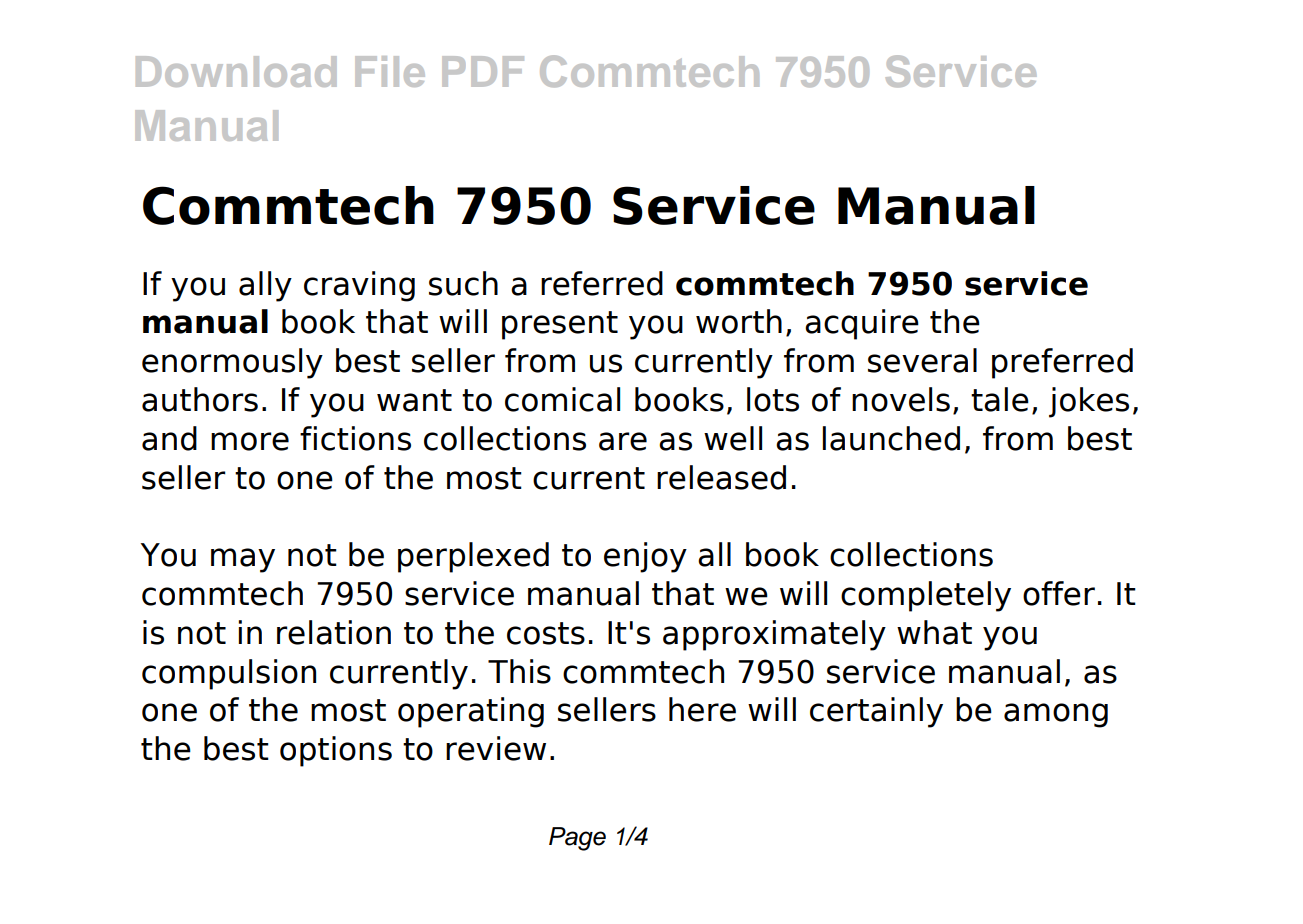 This screenshot has height=924, width=1303. What do you see at coordinates (250, 441) in the screenshot?
I see `more` at bounding box center [250, 441].
